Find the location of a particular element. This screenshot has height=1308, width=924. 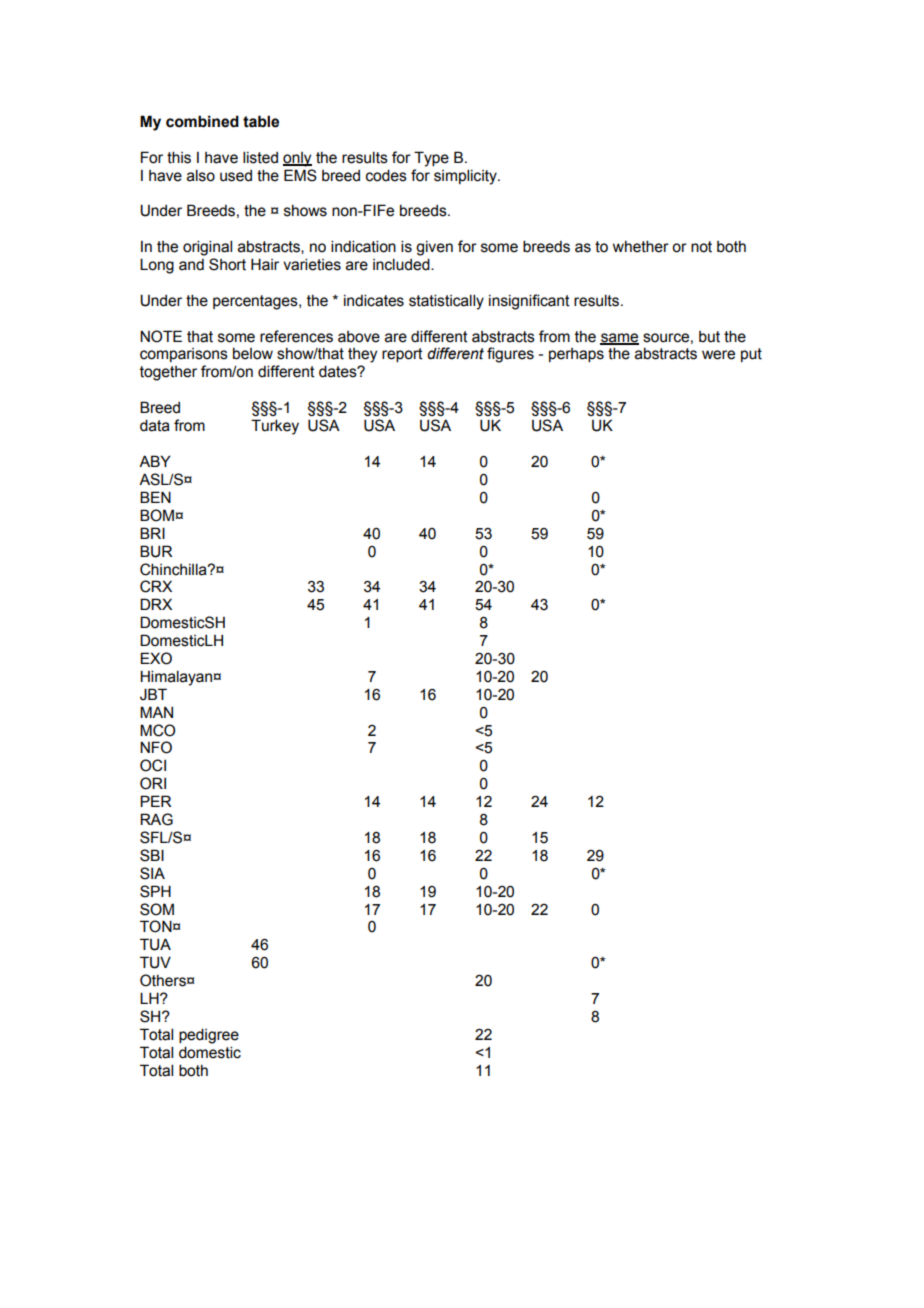

OCI is located at coordinates (153, 765).
